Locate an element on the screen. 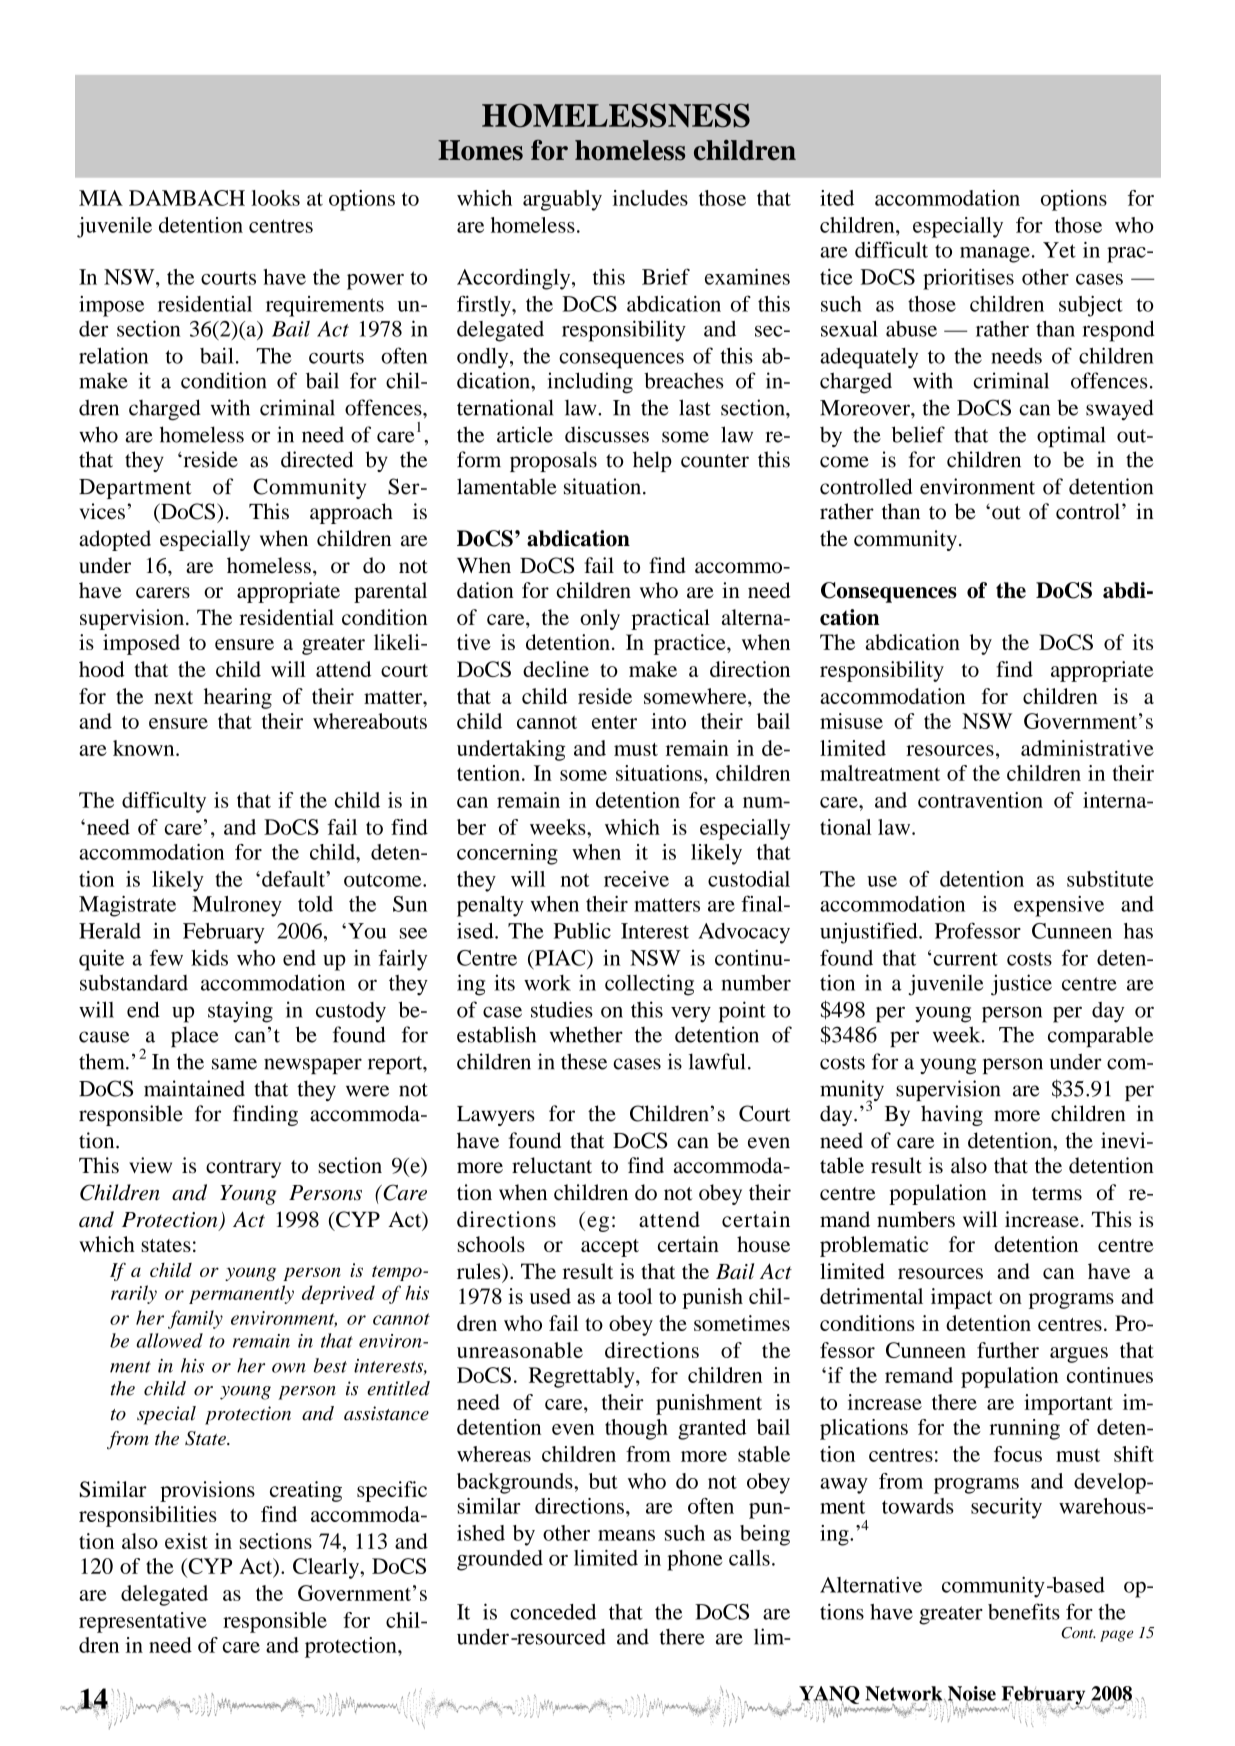 The image size is (1235, 1746). Public is located at coordinates (582, 931).
